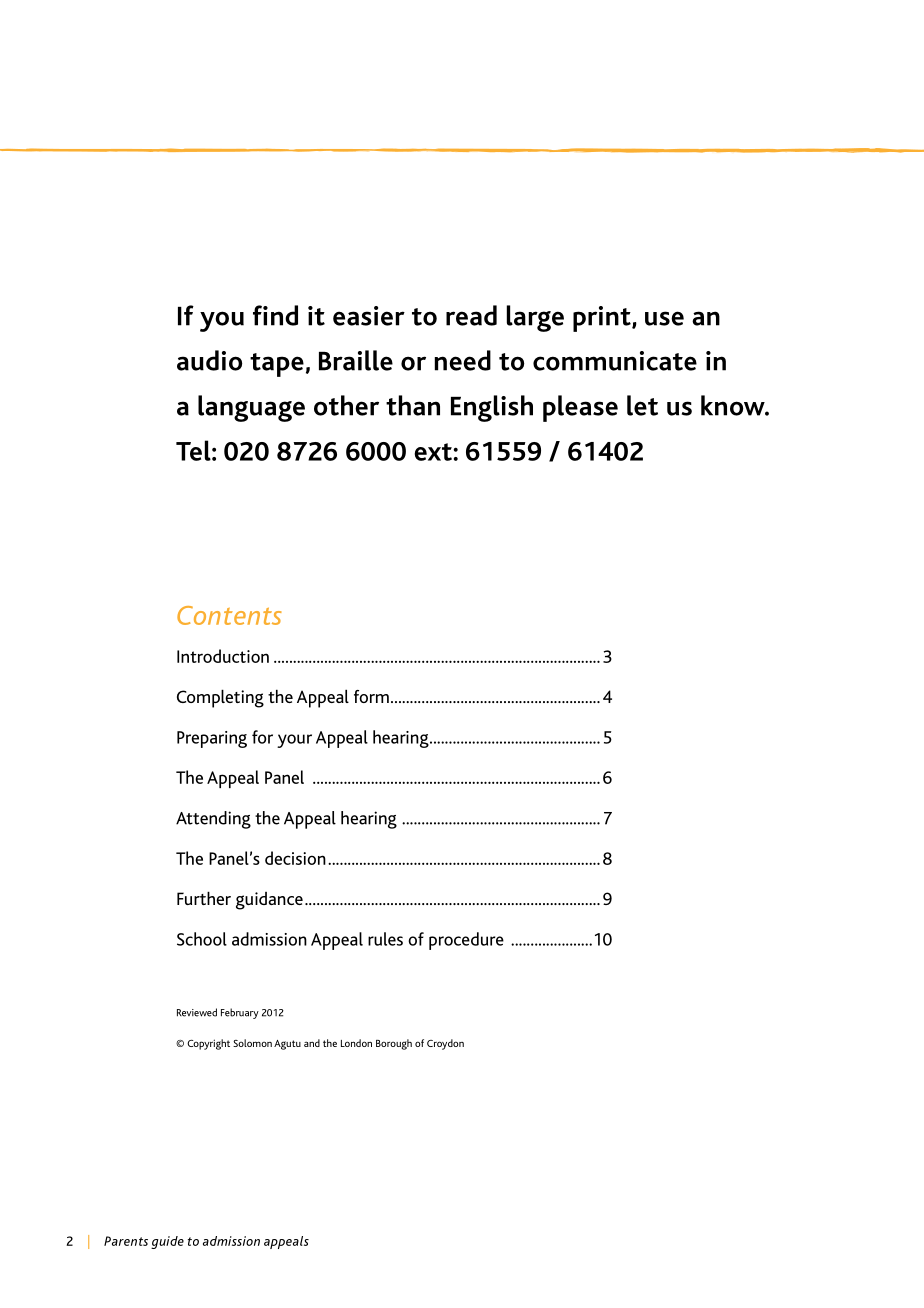  What do you see at coordinates (356, 1043) in the screenshot?
I see `London` at bounding box center [356, 1043].
